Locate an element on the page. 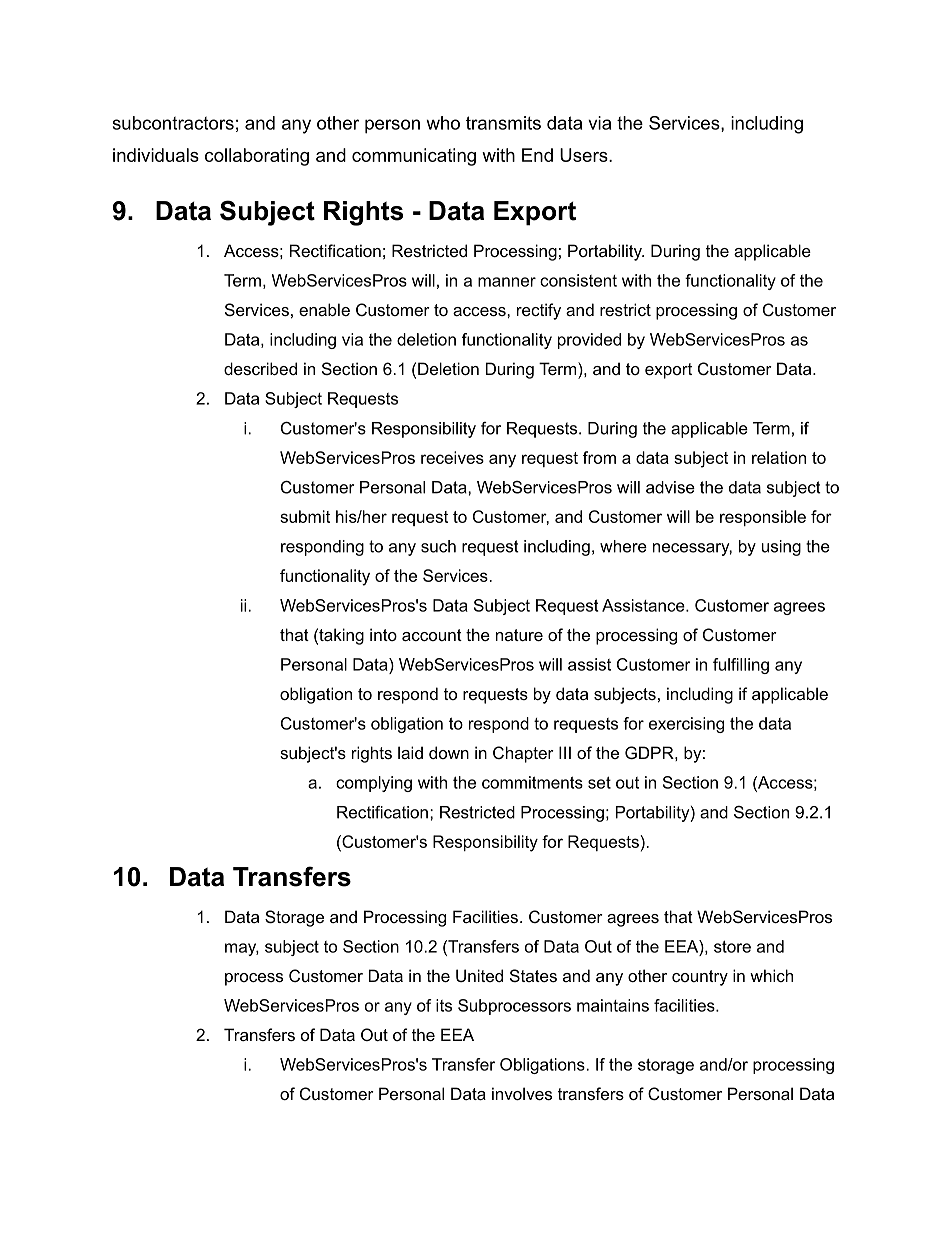  who is located at coordinates (443, 123).
